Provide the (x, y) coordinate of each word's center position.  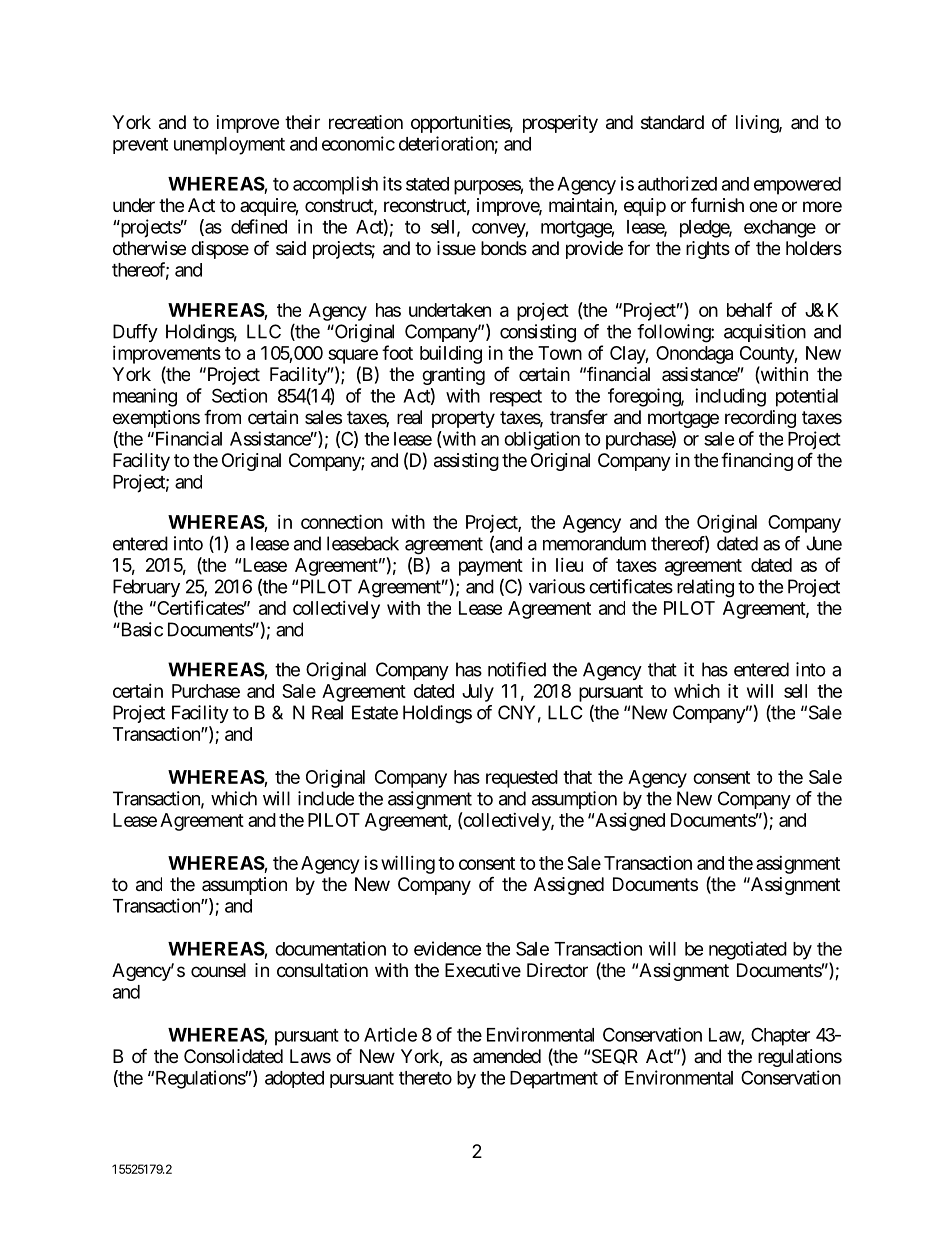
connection (342, 521)
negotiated (748, 950)
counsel (218, 970)
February (146, 588)
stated (427, 184)
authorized (677, 183)
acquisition (765, 333)
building (451, 355)
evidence (448, 948)
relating (705, 588)
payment (491, 567)
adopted (294, 1079)
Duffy (135, 333)
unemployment (229, 146)
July (478, 693)
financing (757, 461)
